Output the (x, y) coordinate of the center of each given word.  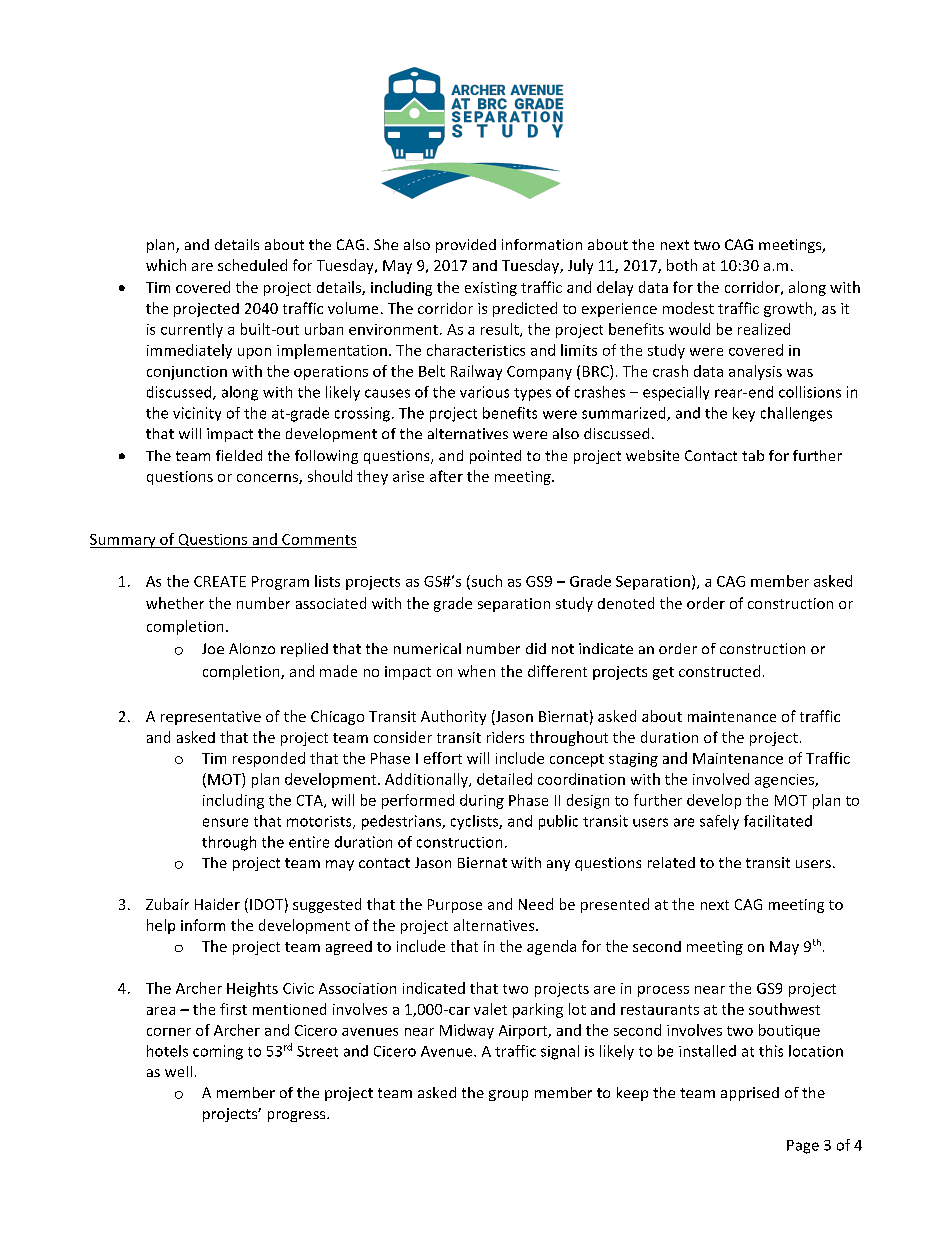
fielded (239, 455)
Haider (217, 904)
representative (211, 718)
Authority (453, 717)
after (446, 476)
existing (491, 289)
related (671, 862)
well (178, 1071)
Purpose (455, 906)
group (508, 1095)
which (166, 265)
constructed (719, 671)
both (682, 265)
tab (753, 455)
